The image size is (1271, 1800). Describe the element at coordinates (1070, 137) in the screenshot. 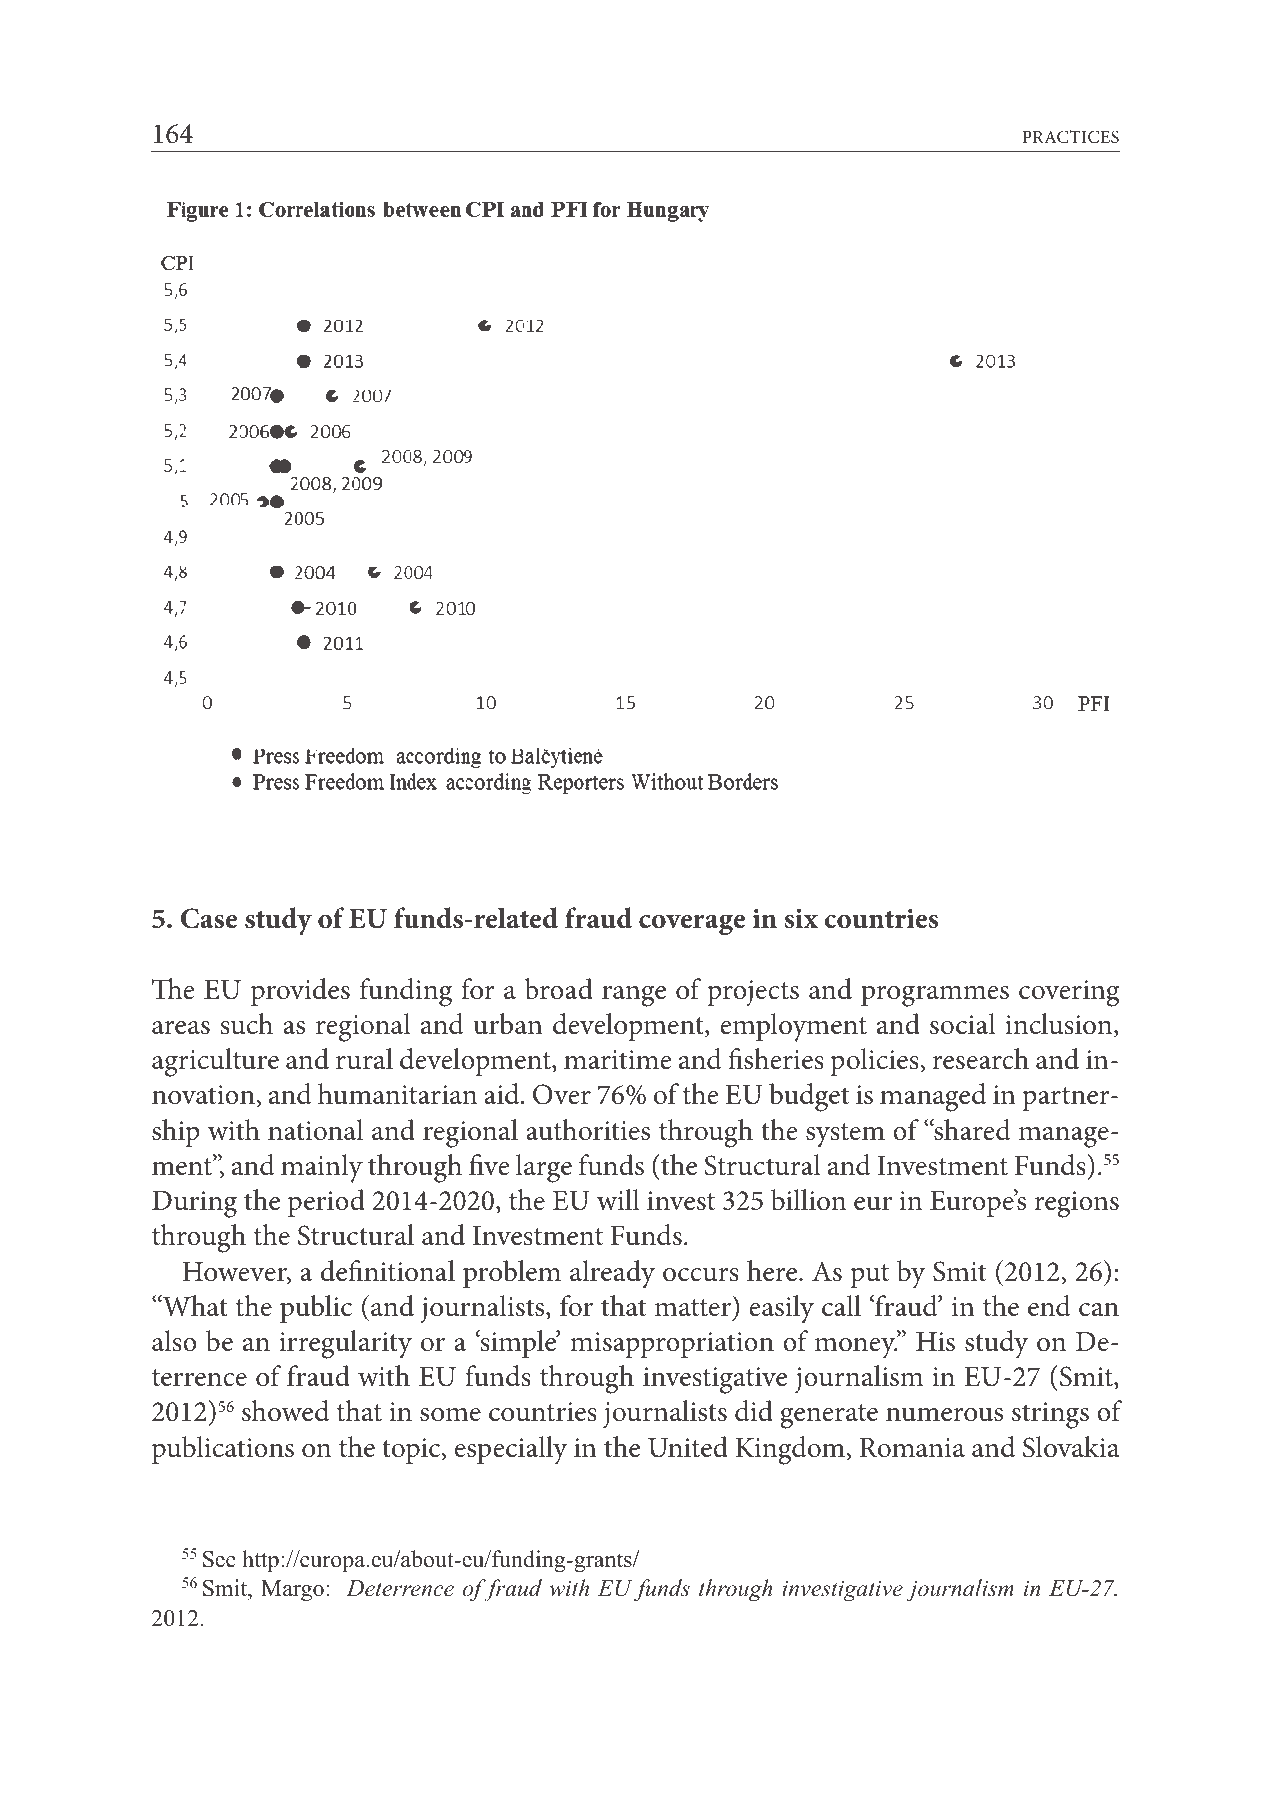

I see `Practices` at that location.
